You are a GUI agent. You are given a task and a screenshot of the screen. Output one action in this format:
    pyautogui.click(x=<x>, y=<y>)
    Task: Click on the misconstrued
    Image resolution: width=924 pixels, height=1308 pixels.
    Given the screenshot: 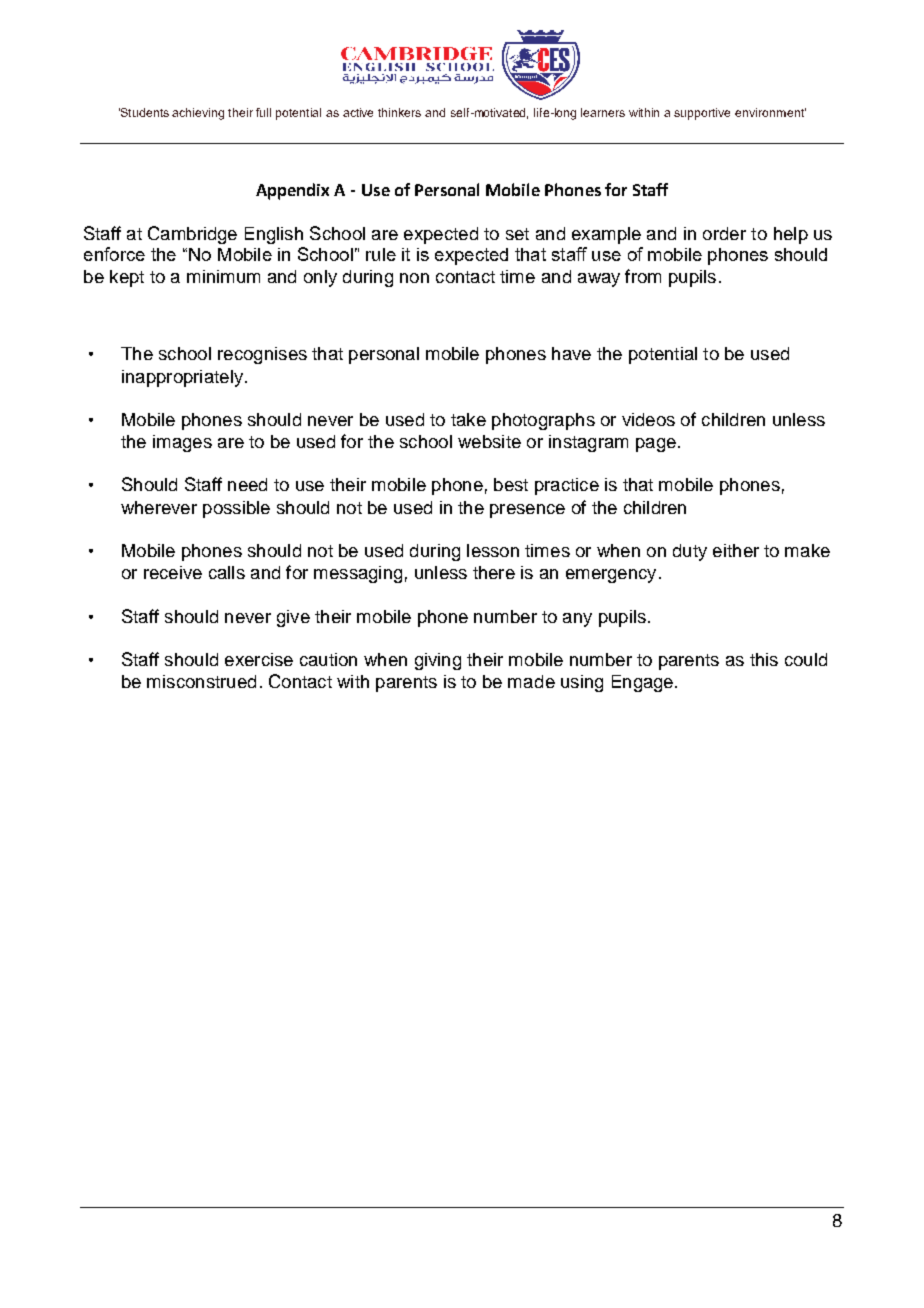 What is the action you would take?
    pyautogui.click(x=201, y=681)
